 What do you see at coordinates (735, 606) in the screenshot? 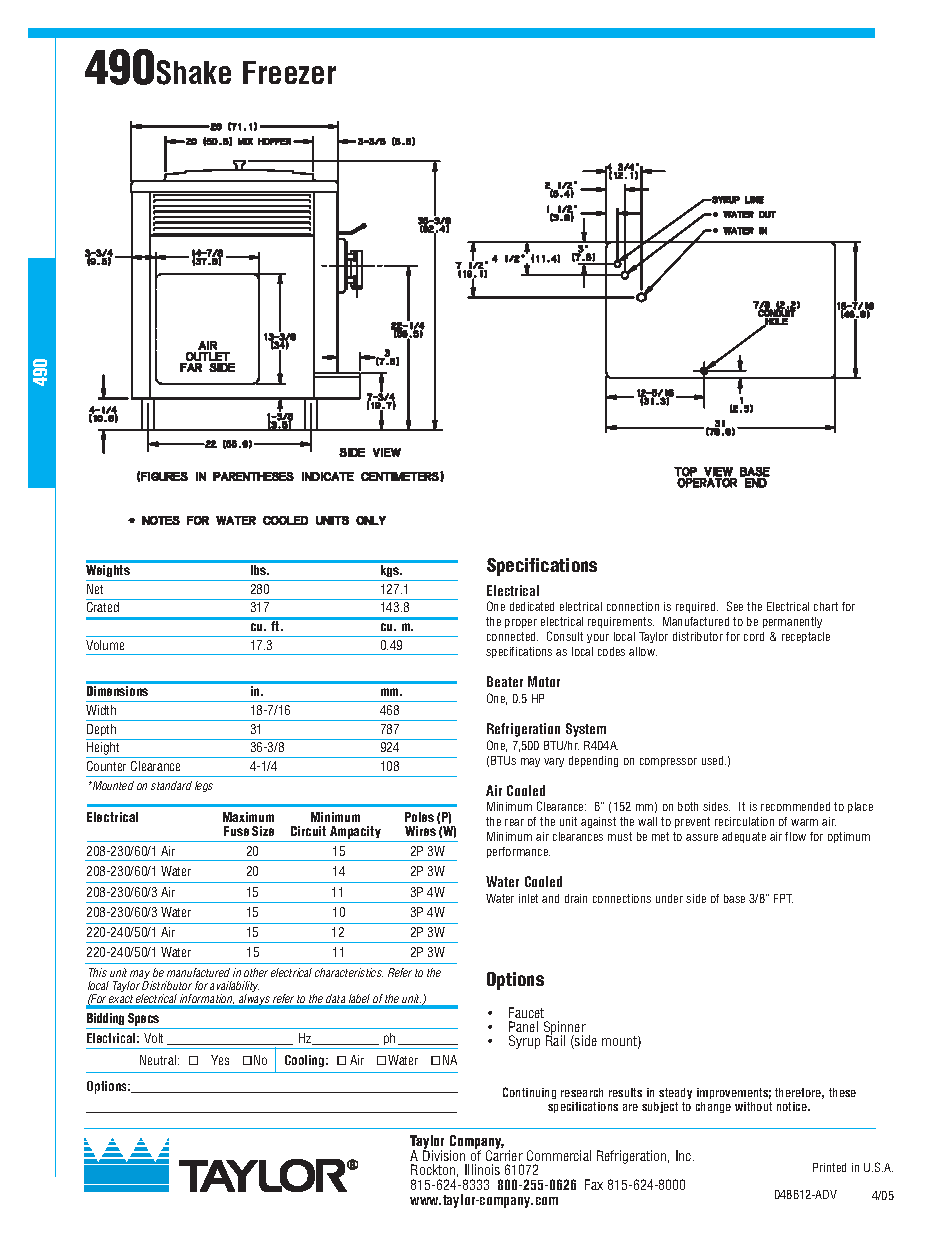
I see `See` at bounding box center [735, 606].
